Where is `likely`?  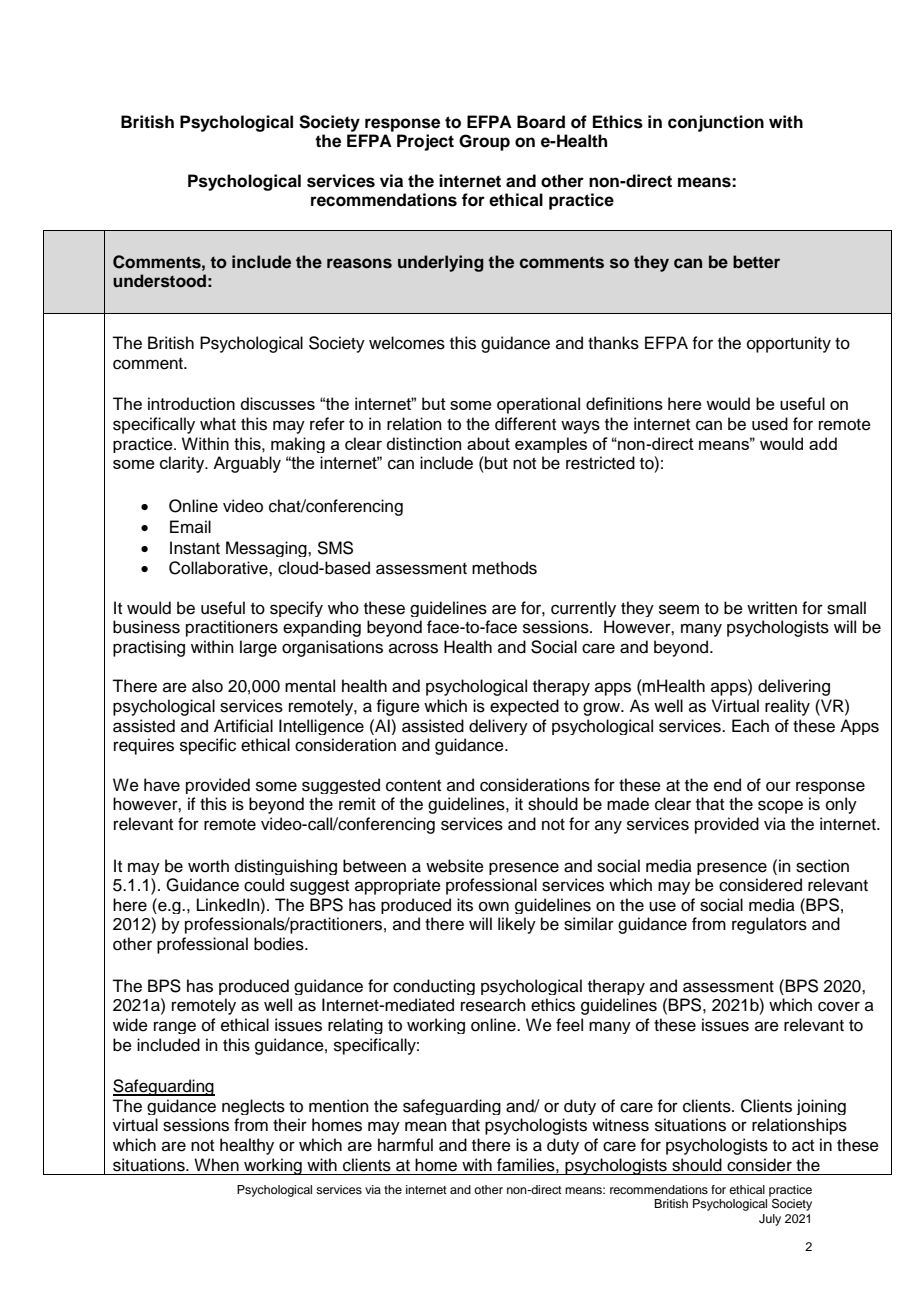
likely is located at coordinates (517, 925).
